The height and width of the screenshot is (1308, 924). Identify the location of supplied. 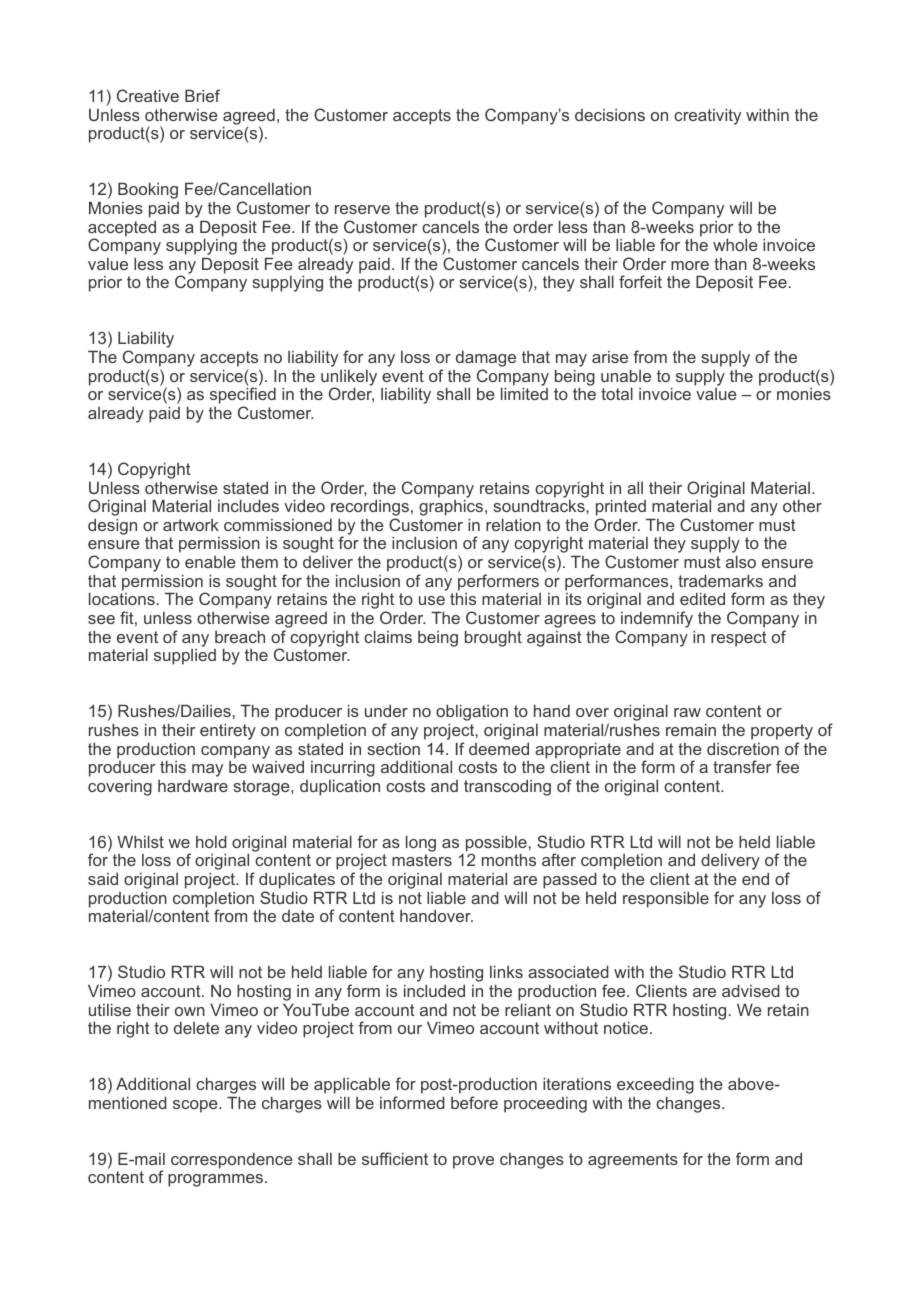
(185, 657).
